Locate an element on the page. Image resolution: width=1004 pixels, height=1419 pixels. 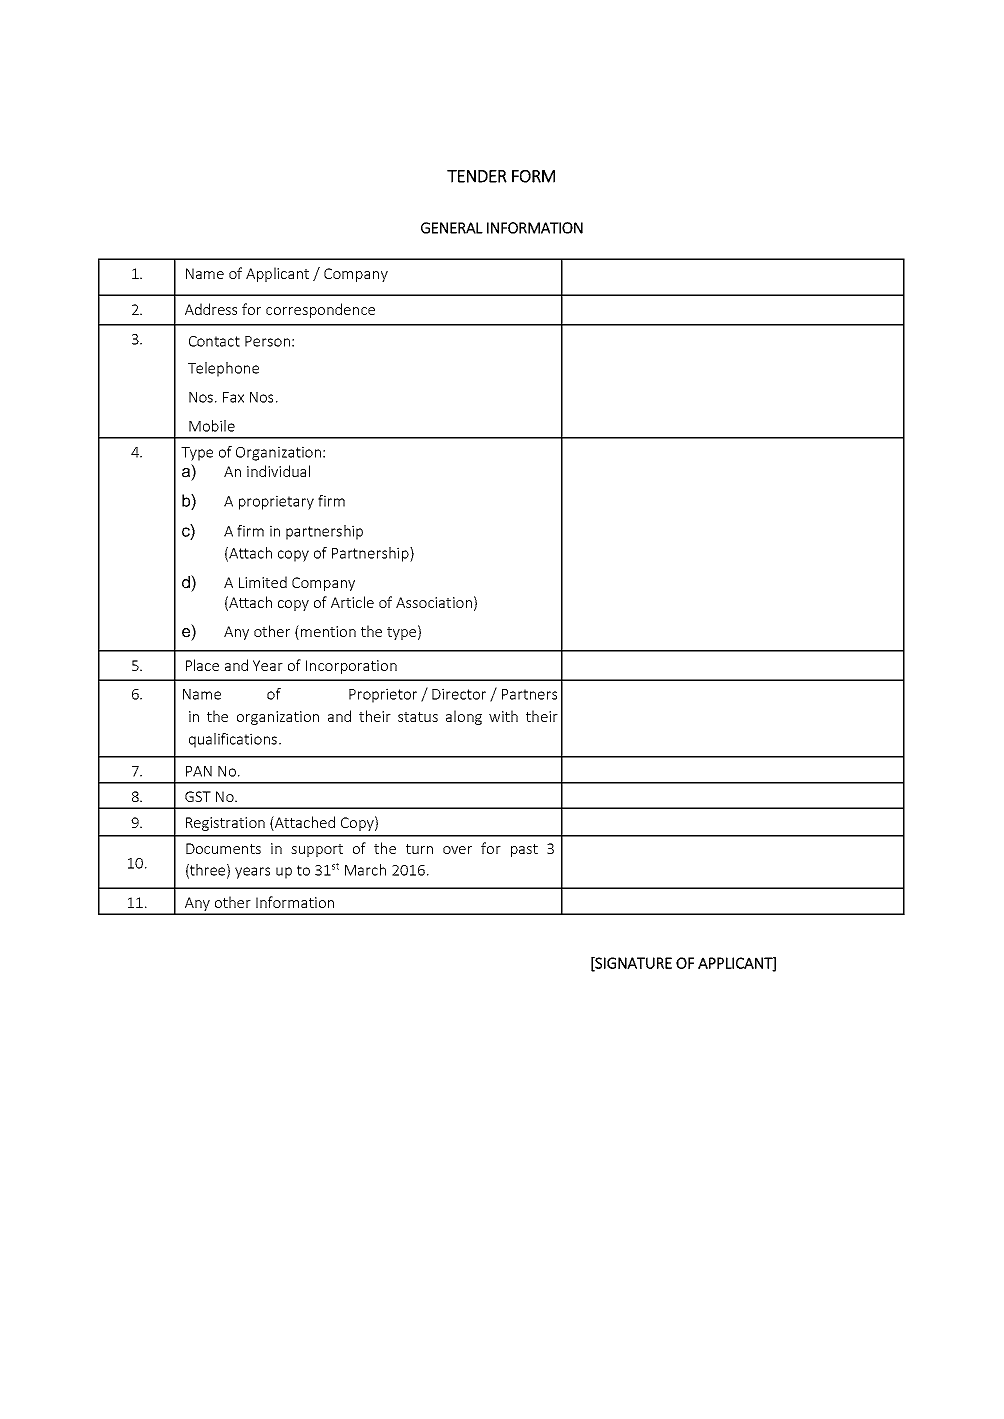
Address is located at coordinates (211, 309).
